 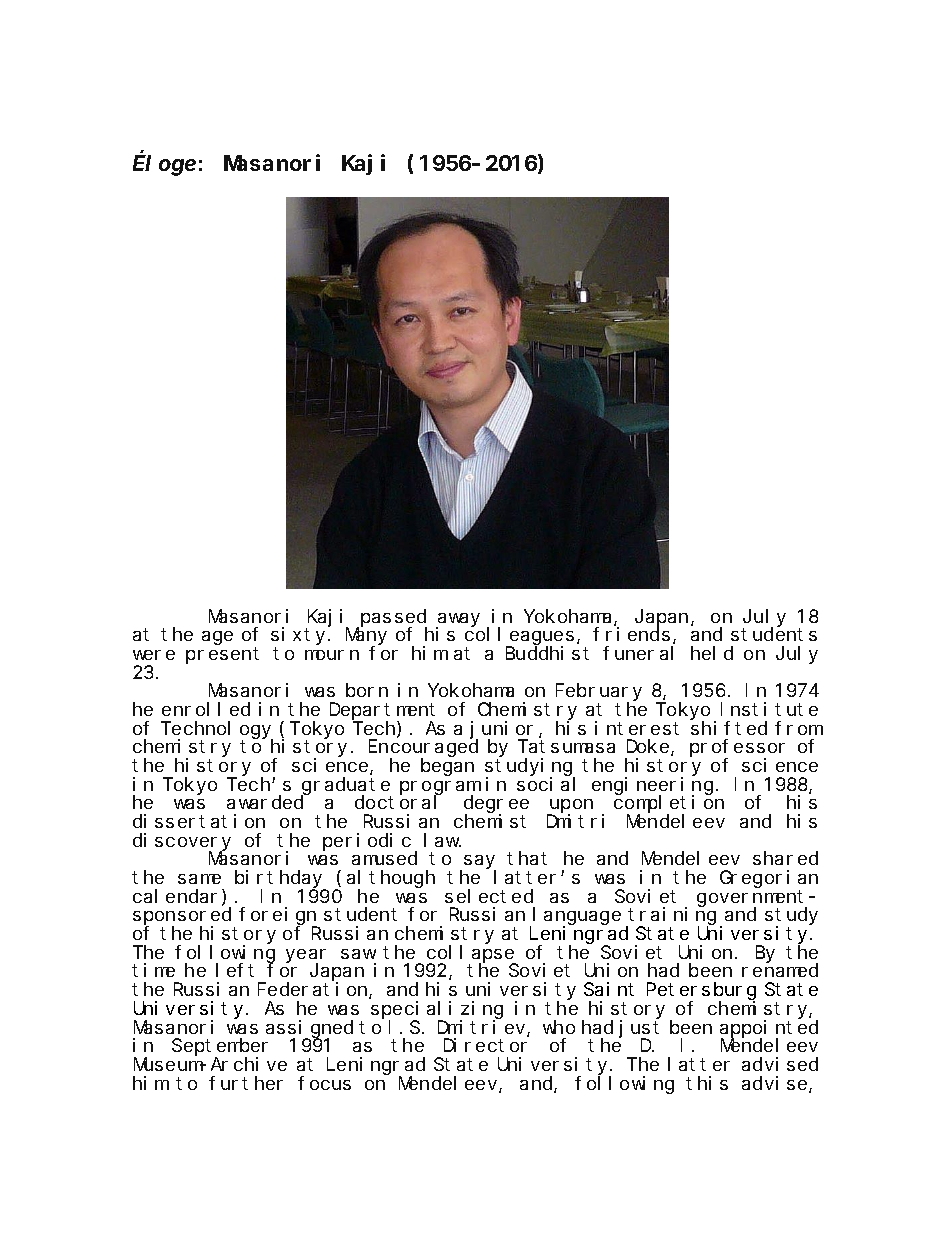 What do you see at coordinates (599, 693) in the document?
I see `February` at bounding box center [599, 693].
